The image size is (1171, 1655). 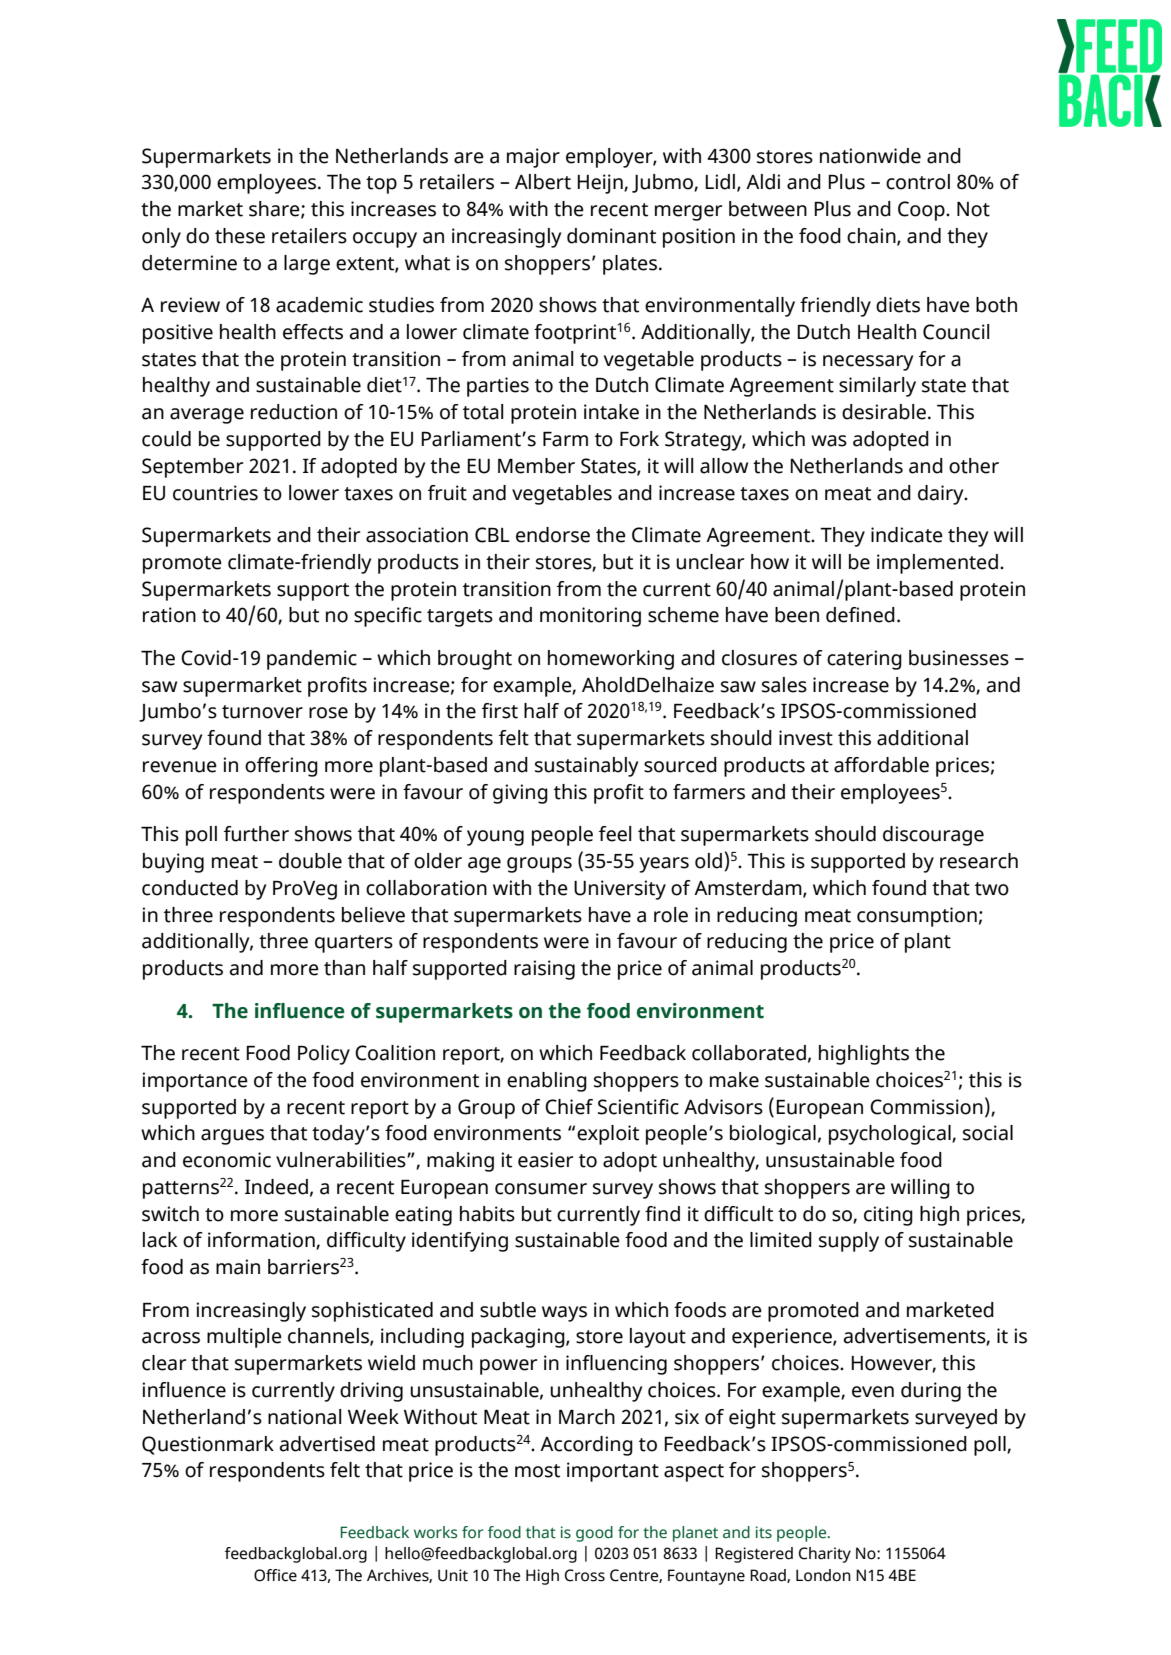 What do you see at coordinates (620, 890) in the image?
I see `University` at bounding box center [620, 890].
